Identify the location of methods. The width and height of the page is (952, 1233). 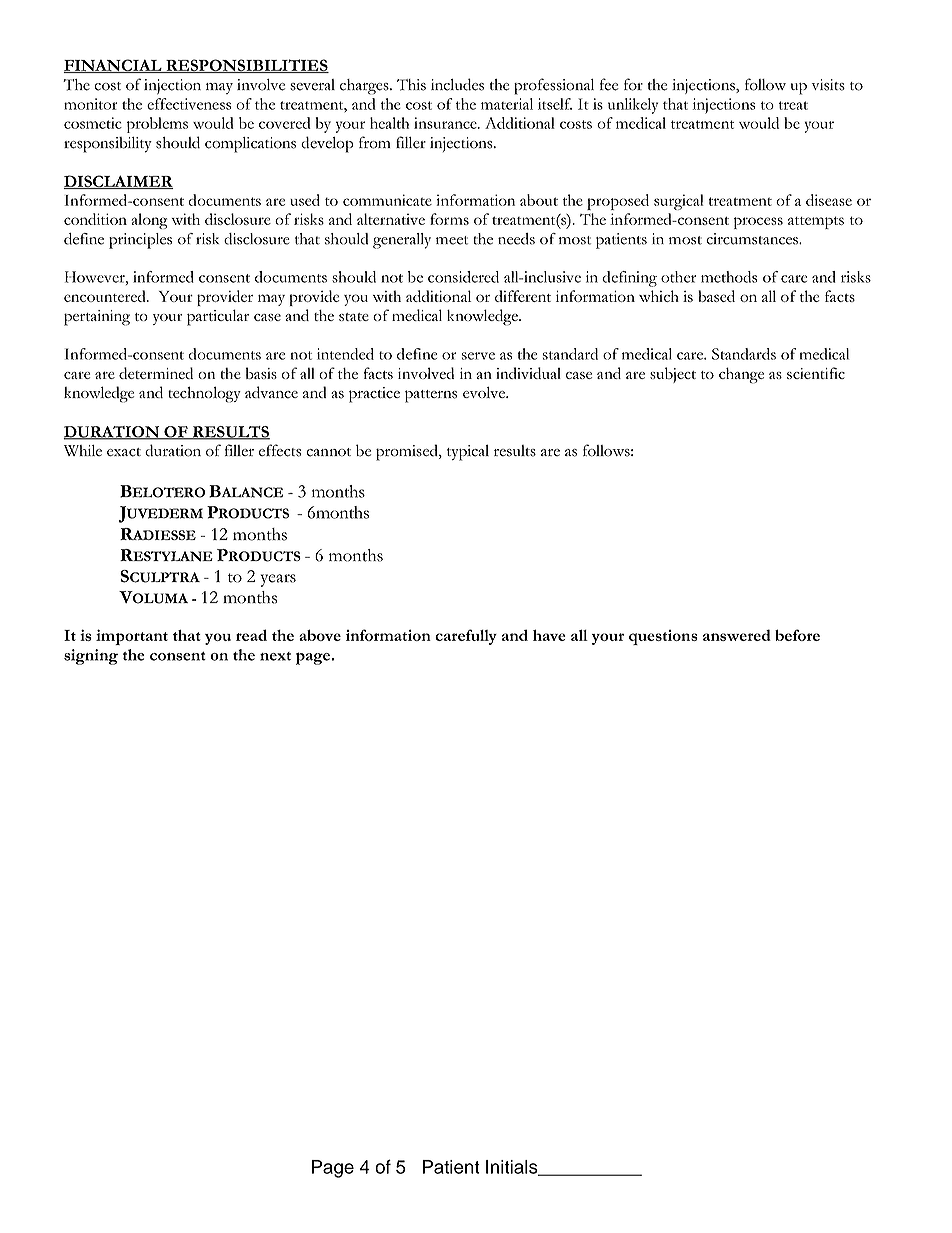
(729, 277).
